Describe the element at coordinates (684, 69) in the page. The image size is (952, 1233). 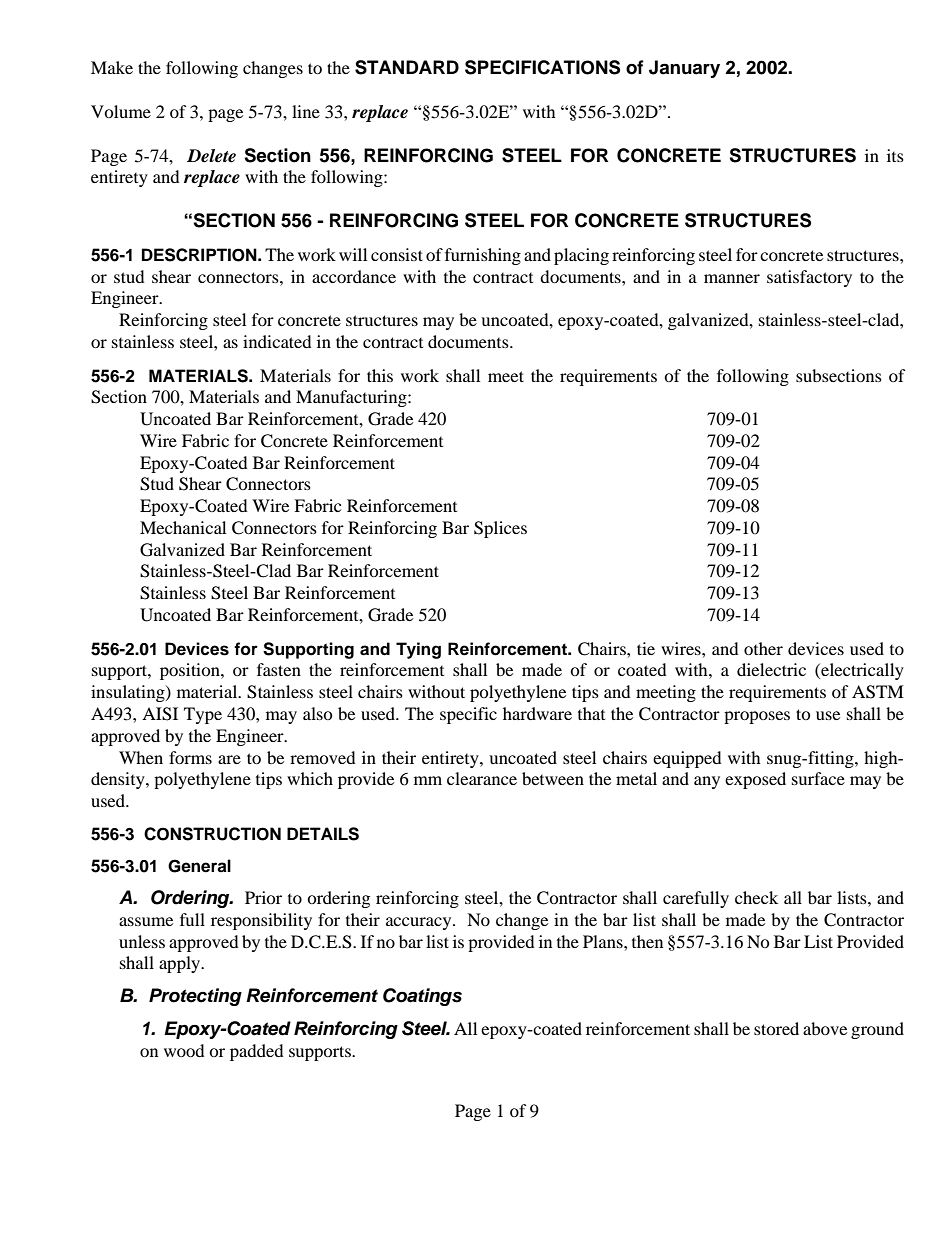
I see `January` at that location.
